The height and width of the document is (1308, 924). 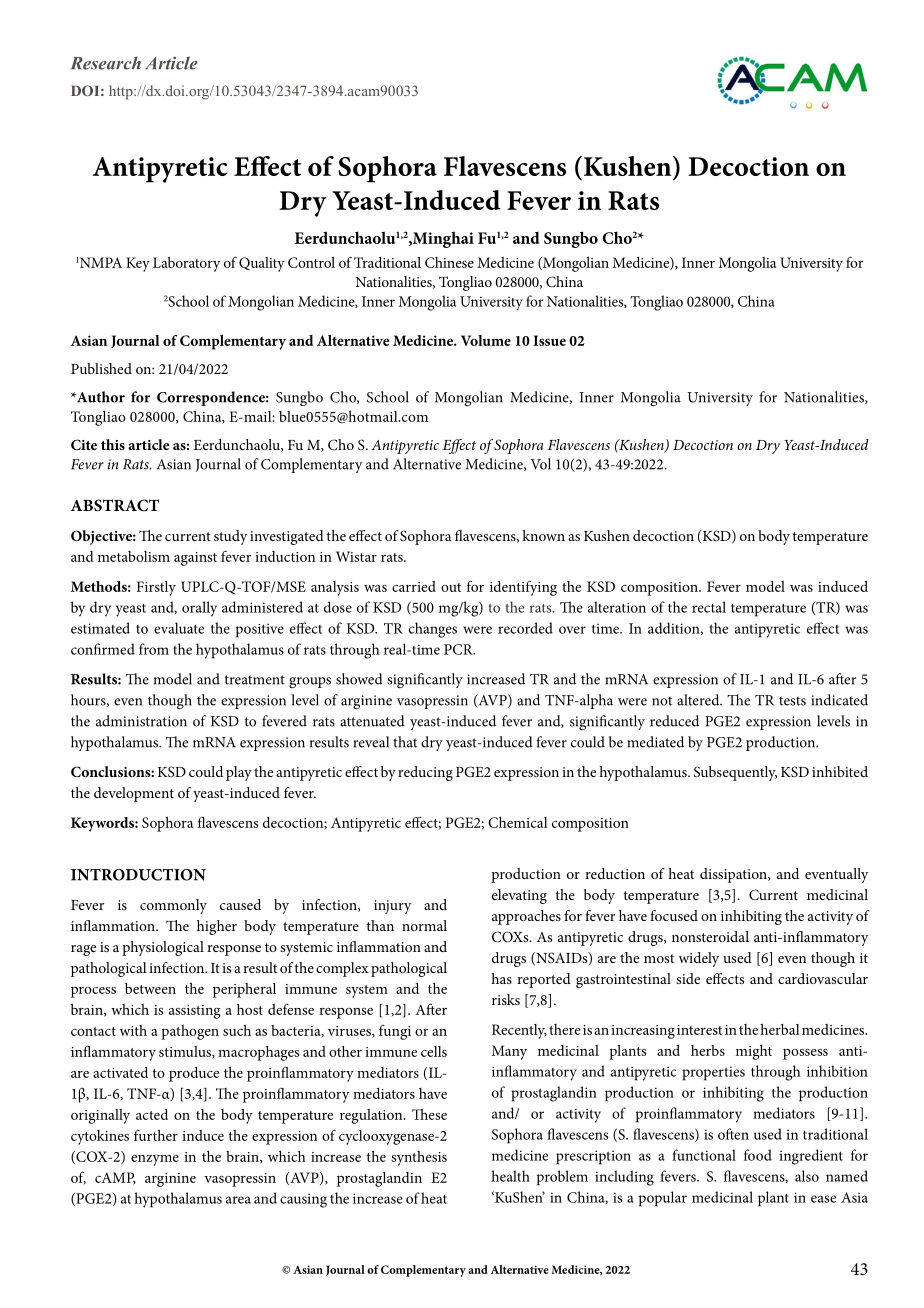 I want to click on this, so click(x=113, y=444).
